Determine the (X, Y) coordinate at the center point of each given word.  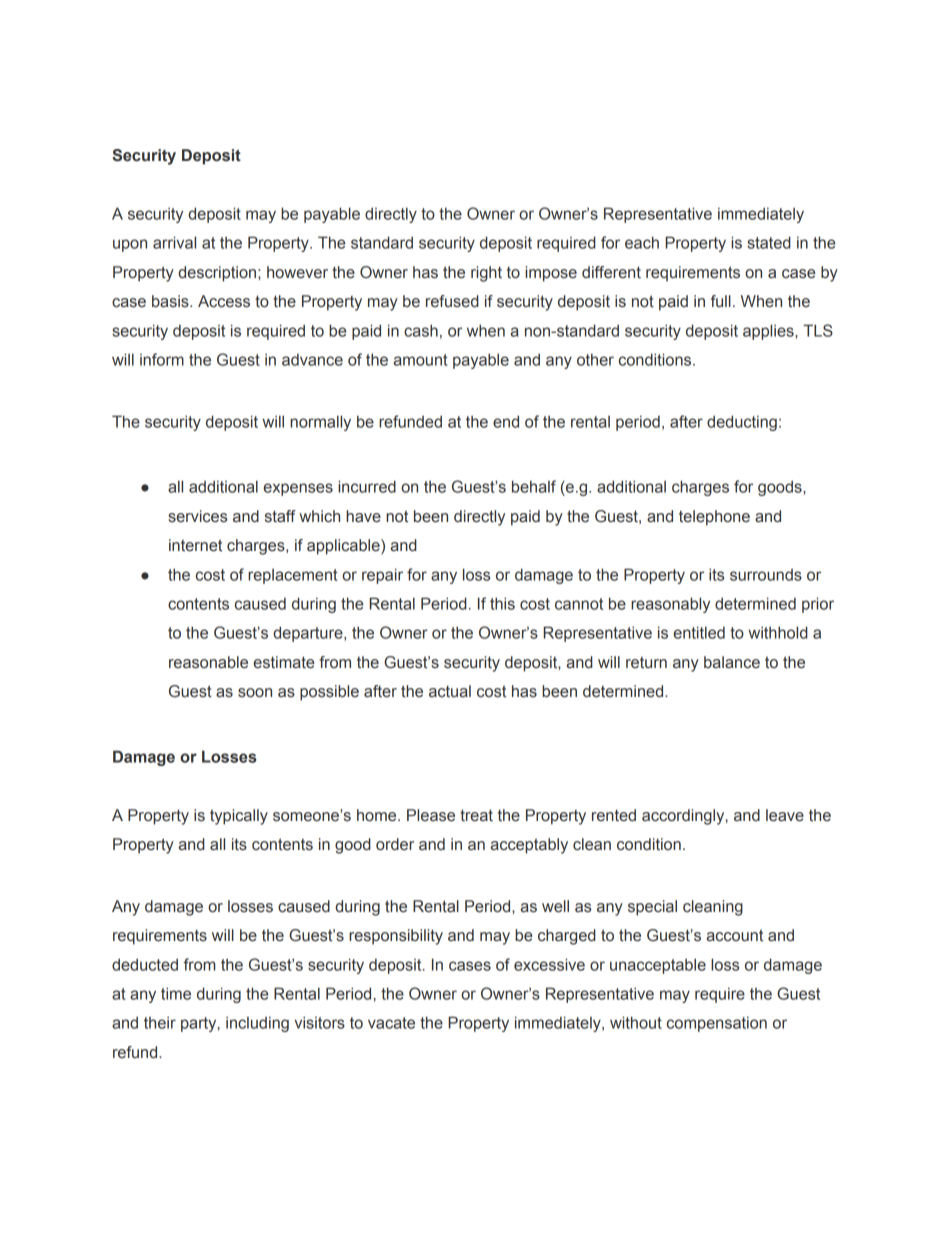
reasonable (208, 662)
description (218, 274)
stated (769, 242)
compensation (717, 1024)
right (486, 274)
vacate (391, 1023)
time (176, 993)
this (502, 603)
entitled (699, 632)
